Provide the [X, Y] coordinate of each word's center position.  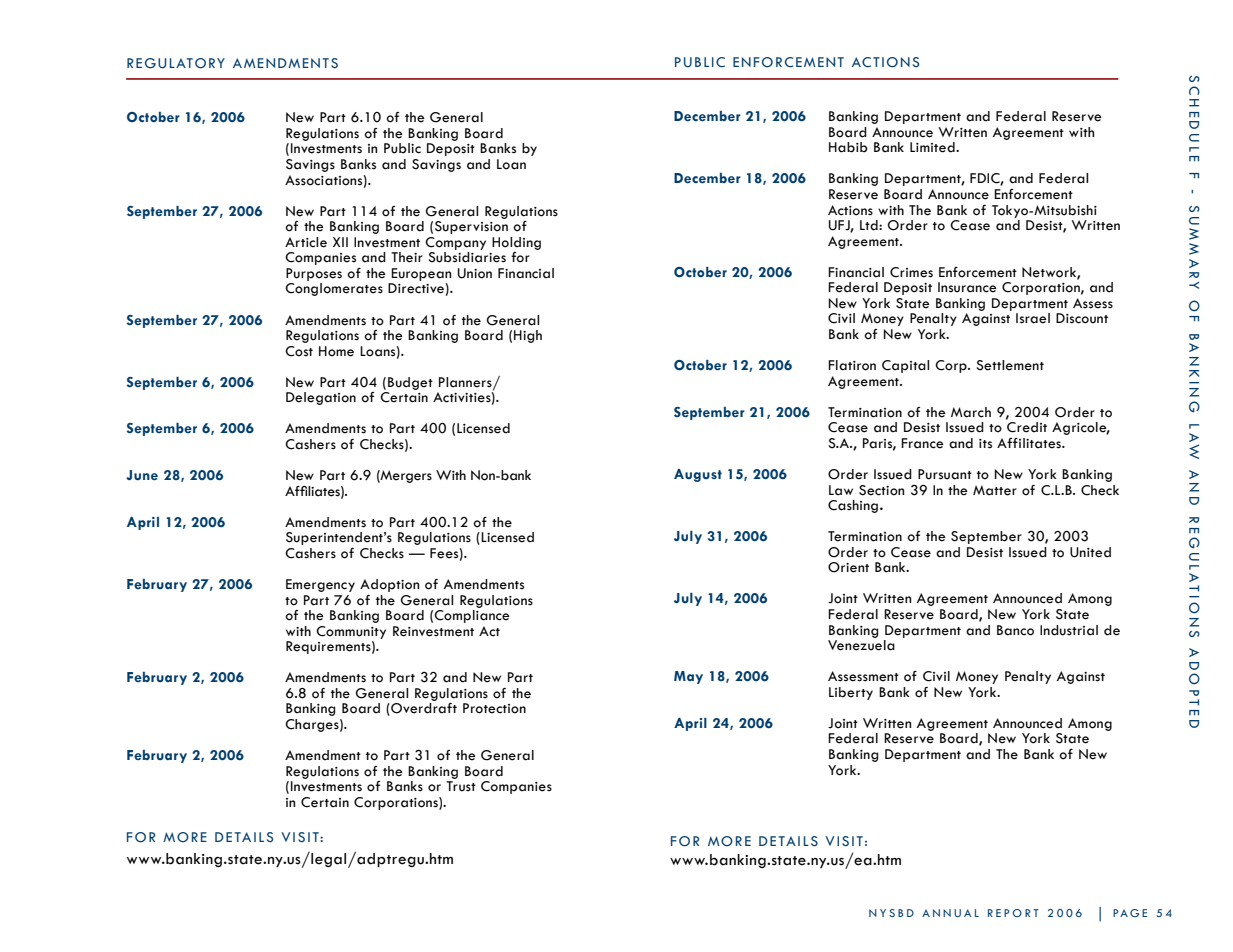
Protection [494, 708]
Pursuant [945, 474]
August [698, 475]
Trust [461, 786]
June [142, 475]
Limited [933, 147]
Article [306, 242]
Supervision [471, 227]
